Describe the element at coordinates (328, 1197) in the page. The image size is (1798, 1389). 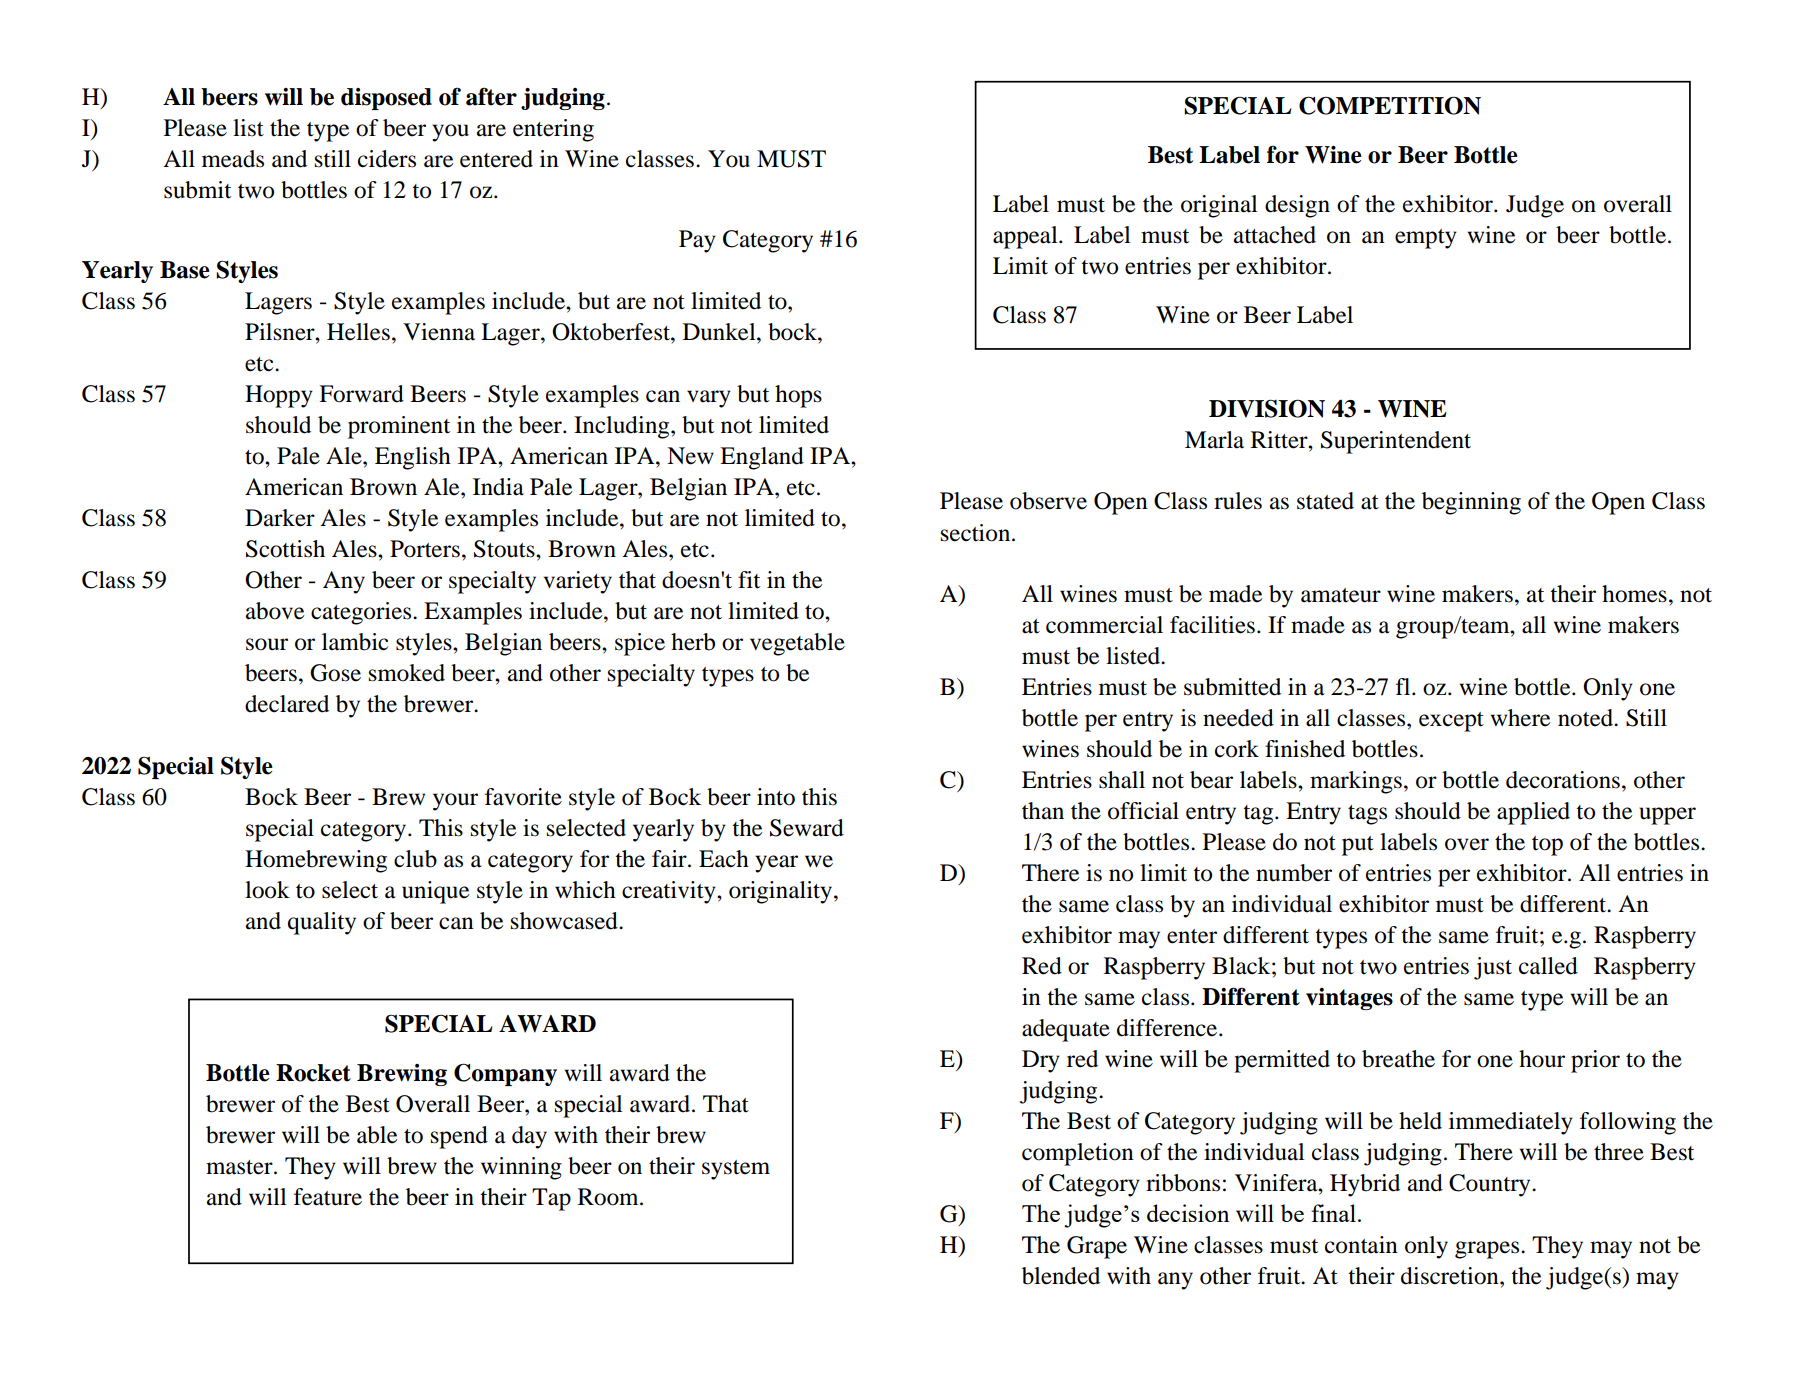
I see `feature` at that location.
